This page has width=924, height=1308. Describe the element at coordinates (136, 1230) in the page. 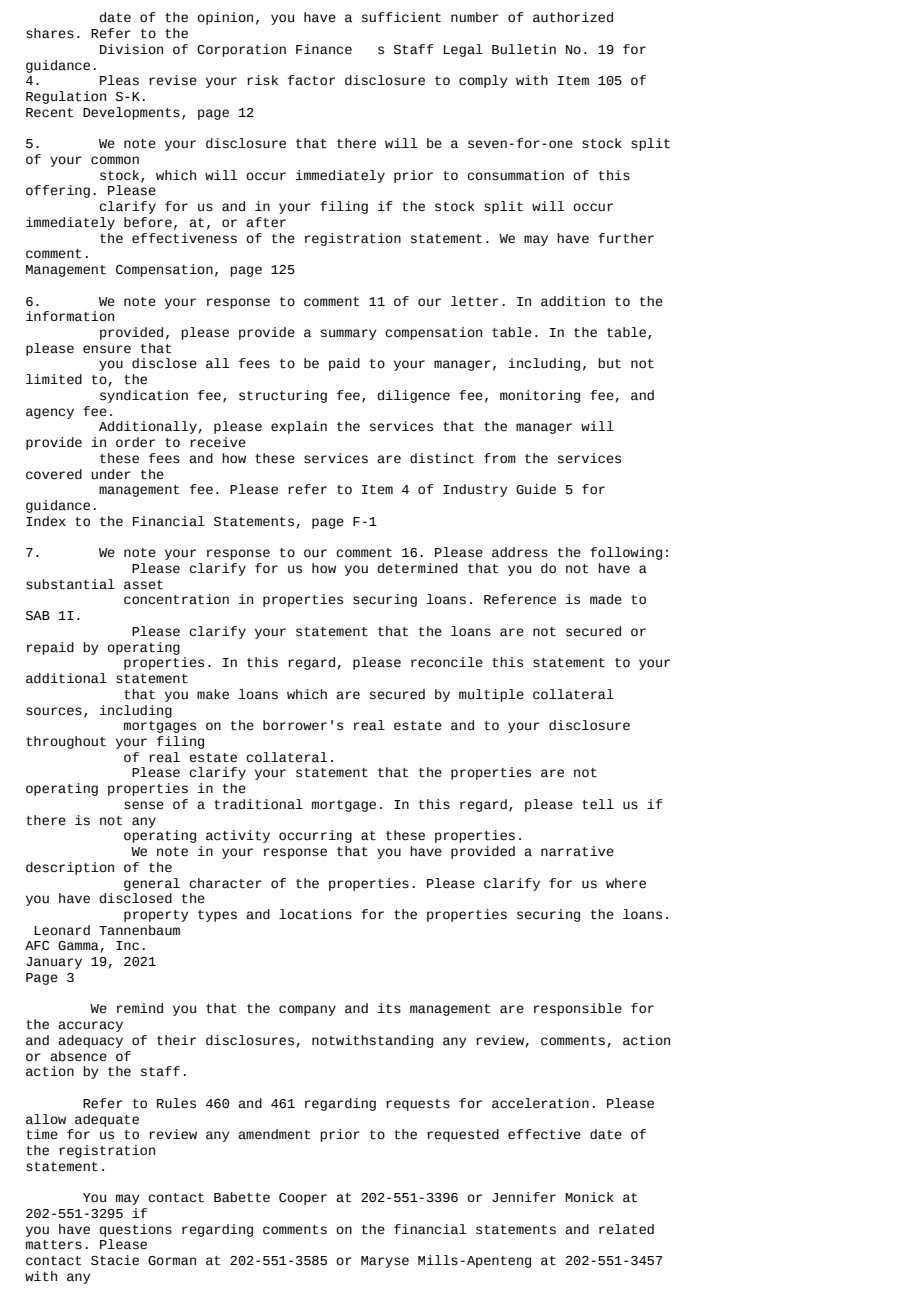

I see `questions` at that location.
